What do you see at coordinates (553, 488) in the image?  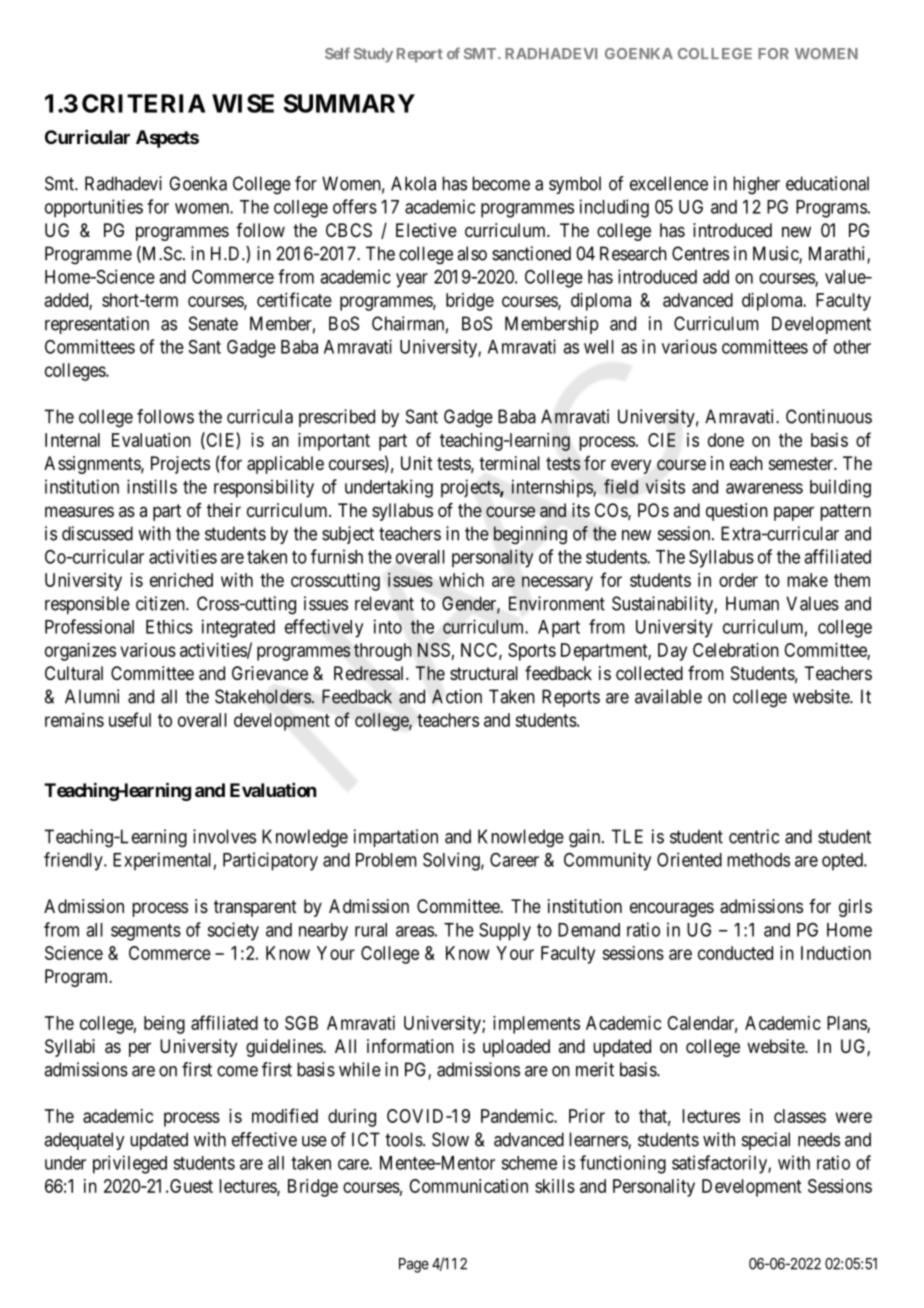 I see `internships` at bounding box center [553, 488].
